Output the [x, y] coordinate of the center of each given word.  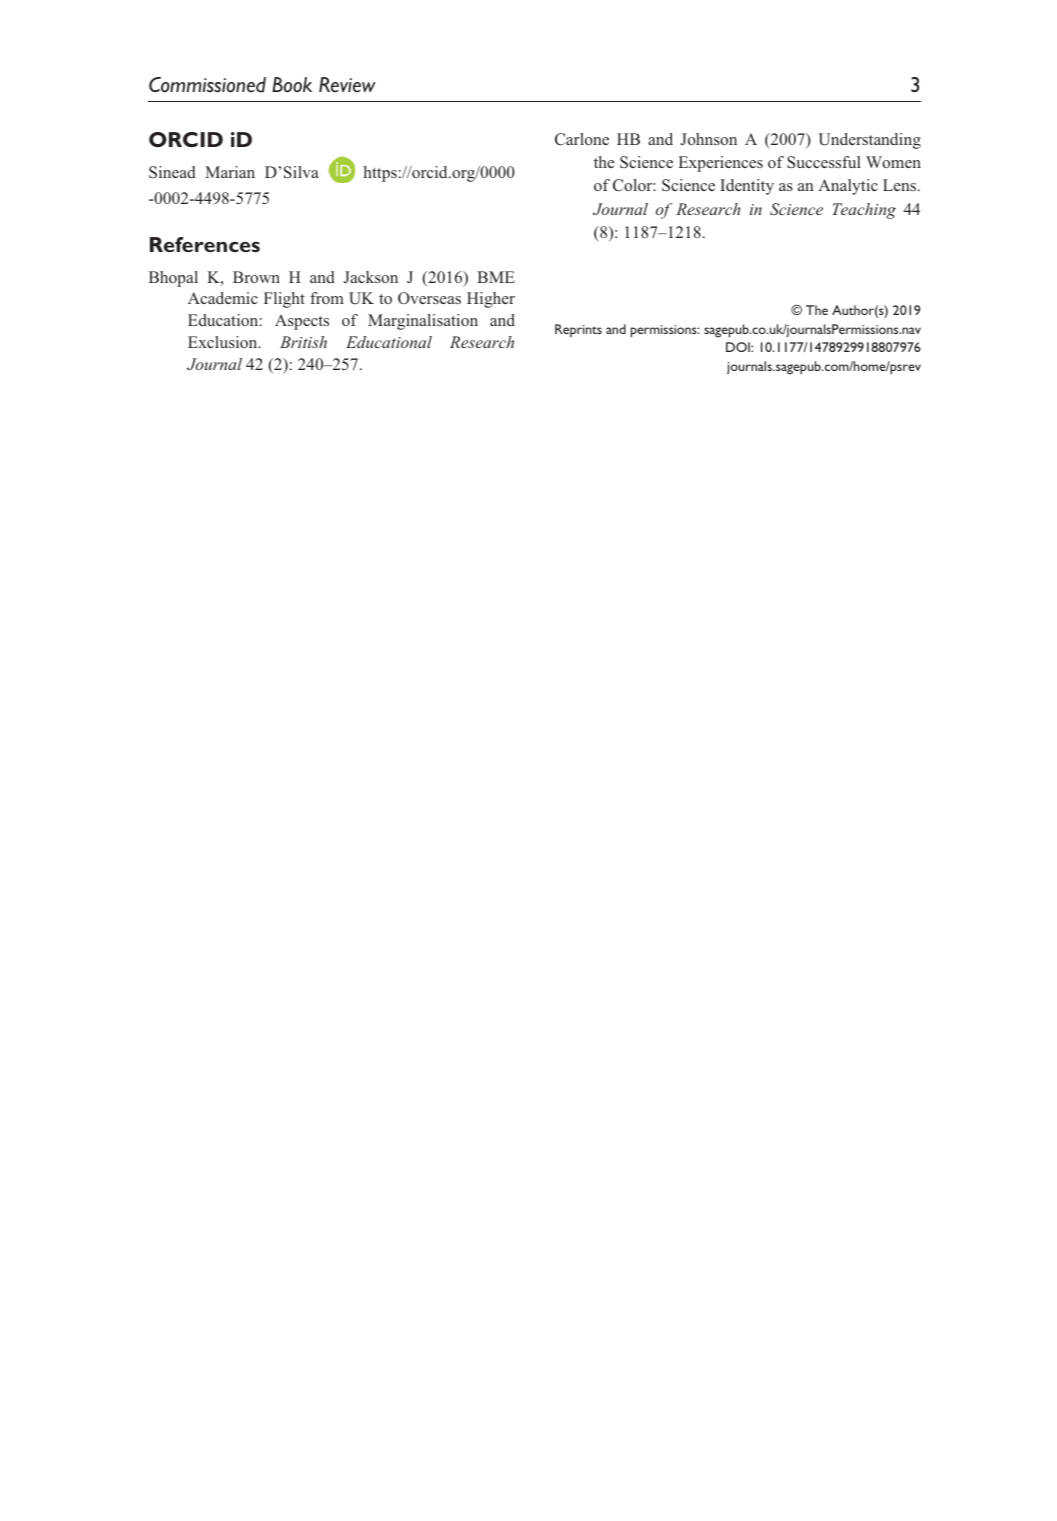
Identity [747, 187]
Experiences [721, 164]
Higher [491, 300]
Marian [230, 172]
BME [496, 277]
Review [347, 85]
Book [292, 85]
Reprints [578, 330]
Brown [256, 277]
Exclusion [224, 342]
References [205, 244]
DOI [739, 347]
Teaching [864, 211]
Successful [824, 162]
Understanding [870, 141]
